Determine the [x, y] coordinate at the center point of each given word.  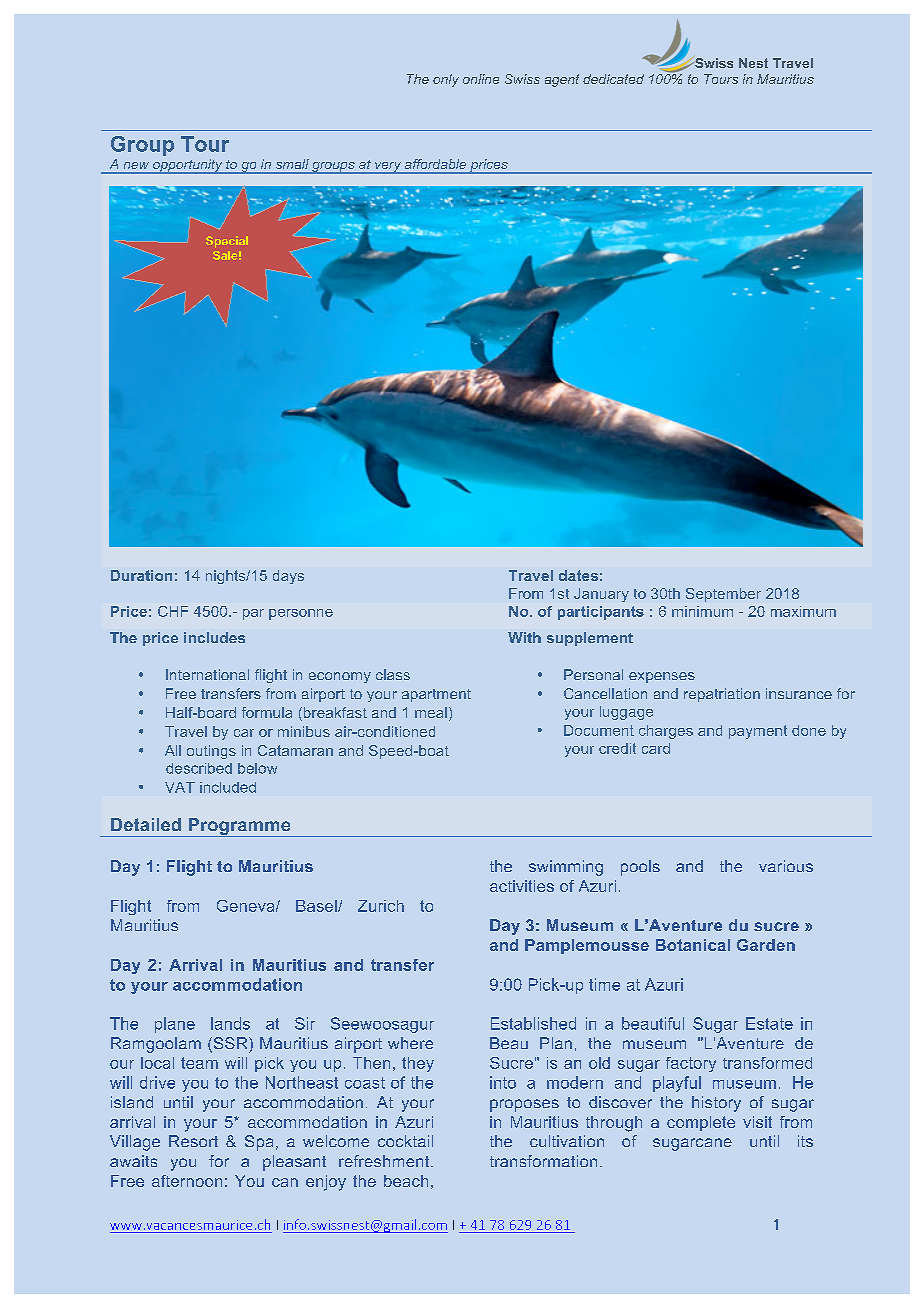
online [481, 79]
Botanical [693, 945]
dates [578, 575]
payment [758, 732]
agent [562, 80]
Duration [141, 575]
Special [227, 242]
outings [211, 752]
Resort [193, 1141]
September [723, 595]
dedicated [613, 79]
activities [522, 886]
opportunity [188, 166]
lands [230, 1023]
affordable [435, 164]
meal [431, 712]
